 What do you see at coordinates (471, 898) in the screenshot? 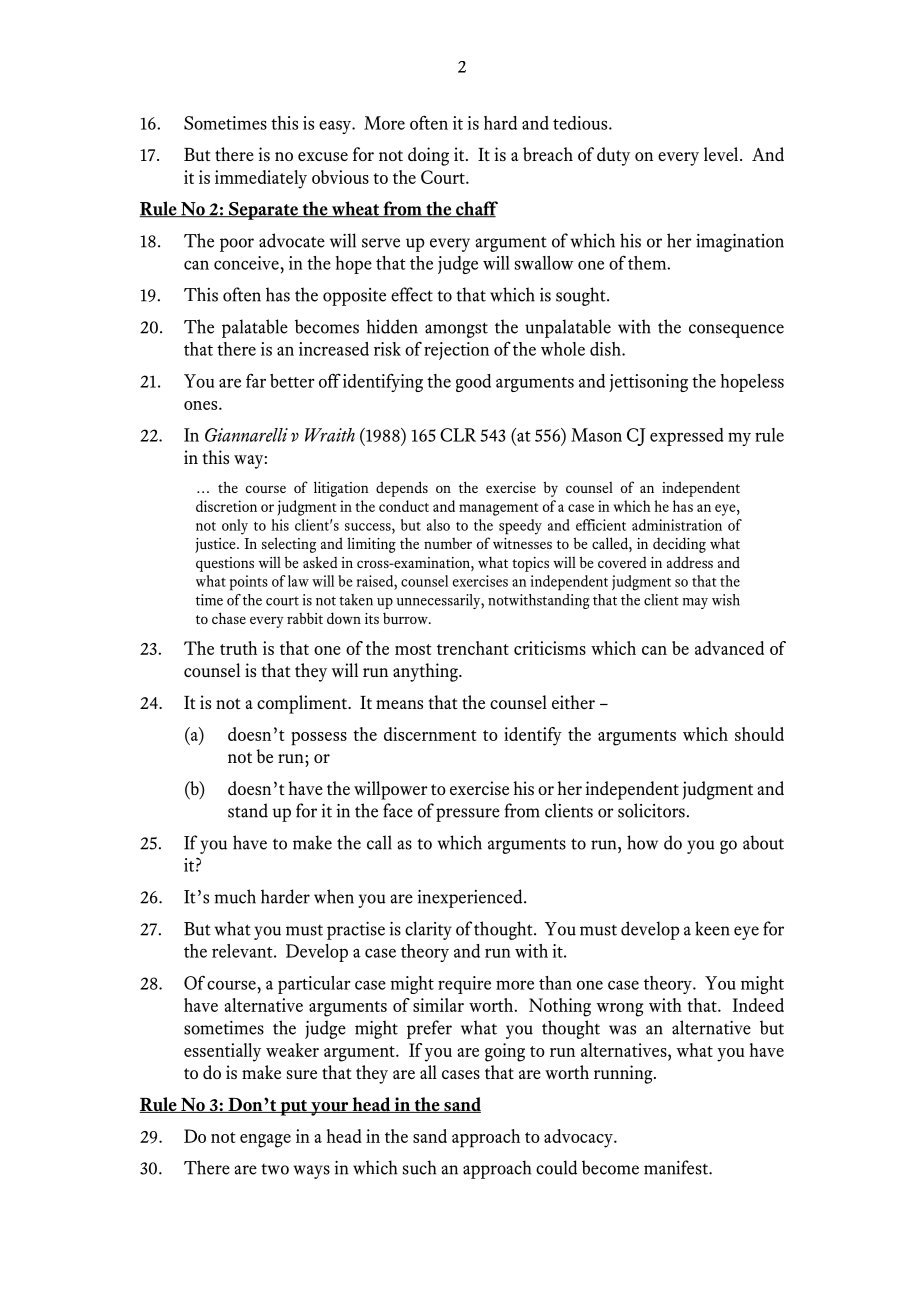
I see `inexperienced` at bounding box center [471, 898].
